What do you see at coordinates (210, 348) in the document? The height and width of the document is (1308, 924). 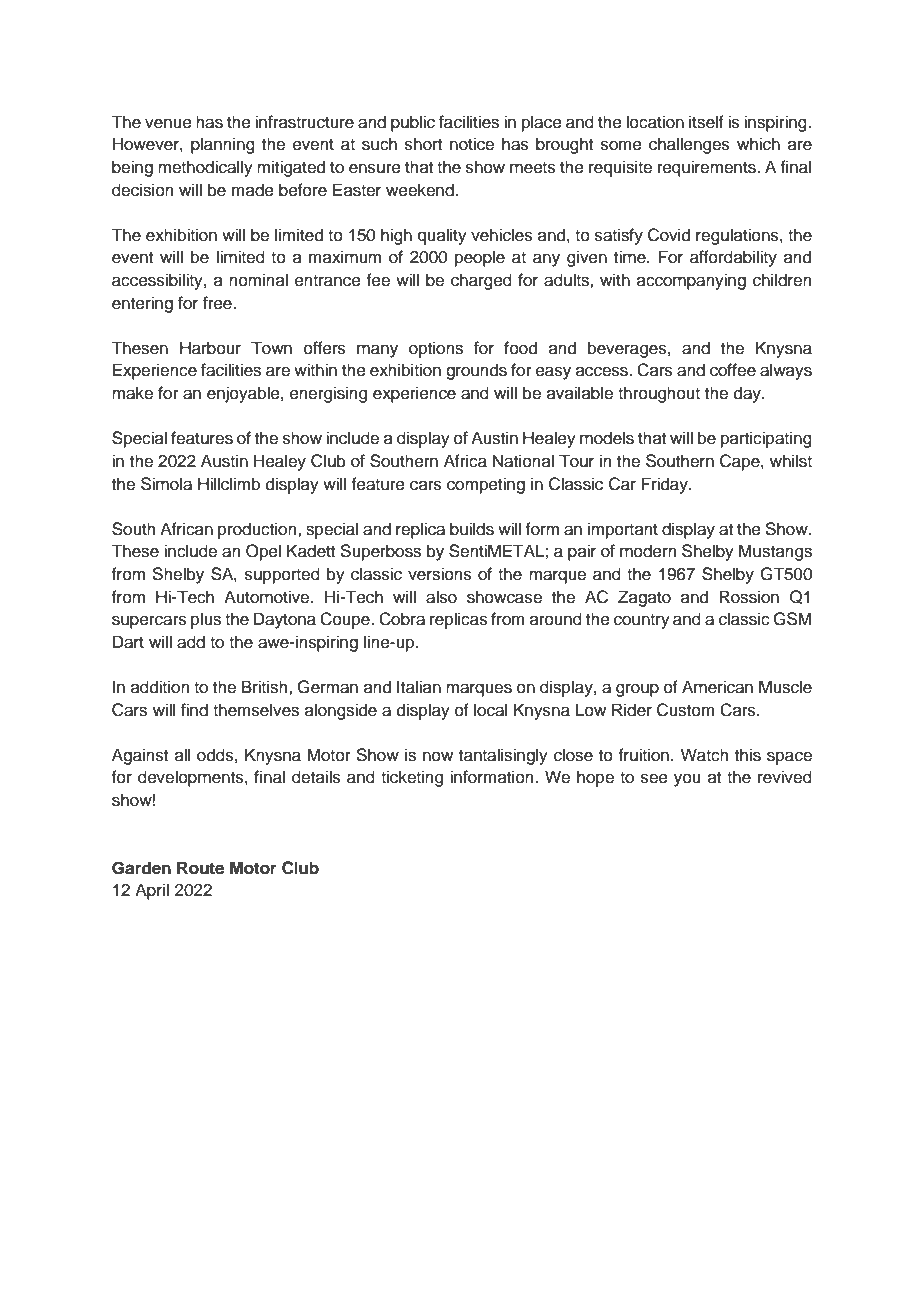 I see `Harbour` at bounding box center [210, 348].
